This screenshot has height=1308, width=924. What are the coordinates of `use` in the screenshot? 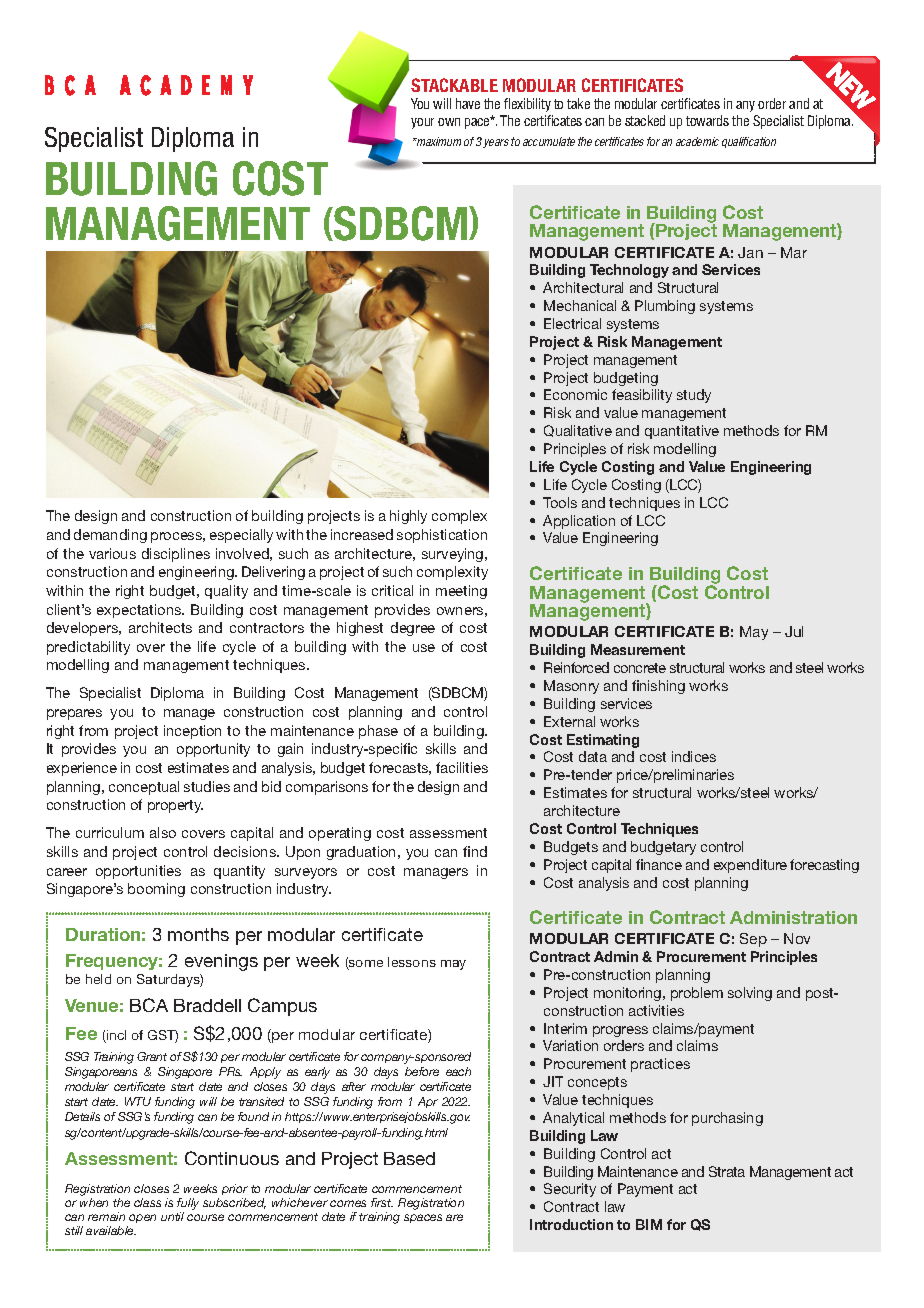 It's located at (424, 648).
